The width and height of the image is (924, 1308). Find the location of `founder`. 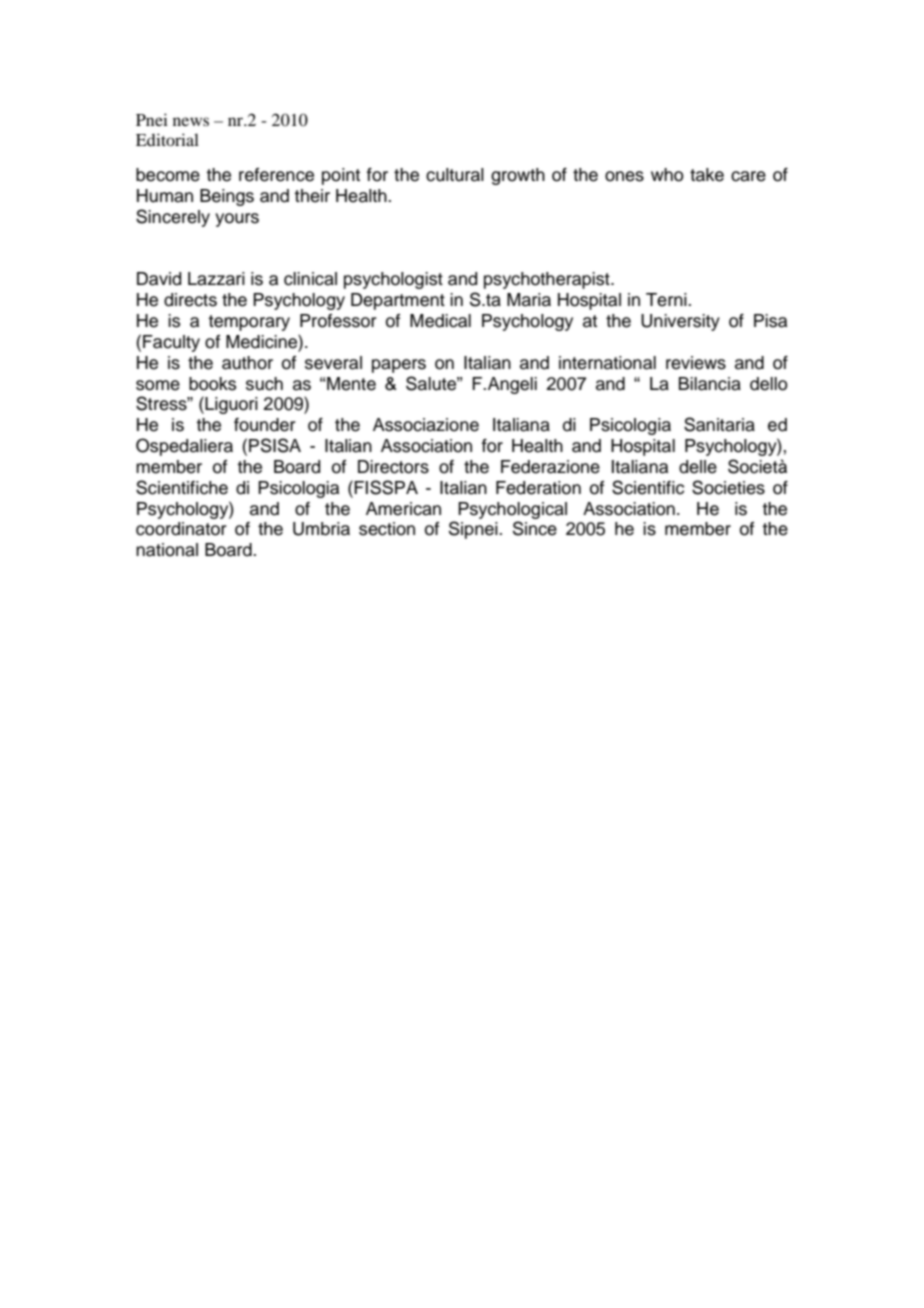

founder is located at coordinates (265, 425).
